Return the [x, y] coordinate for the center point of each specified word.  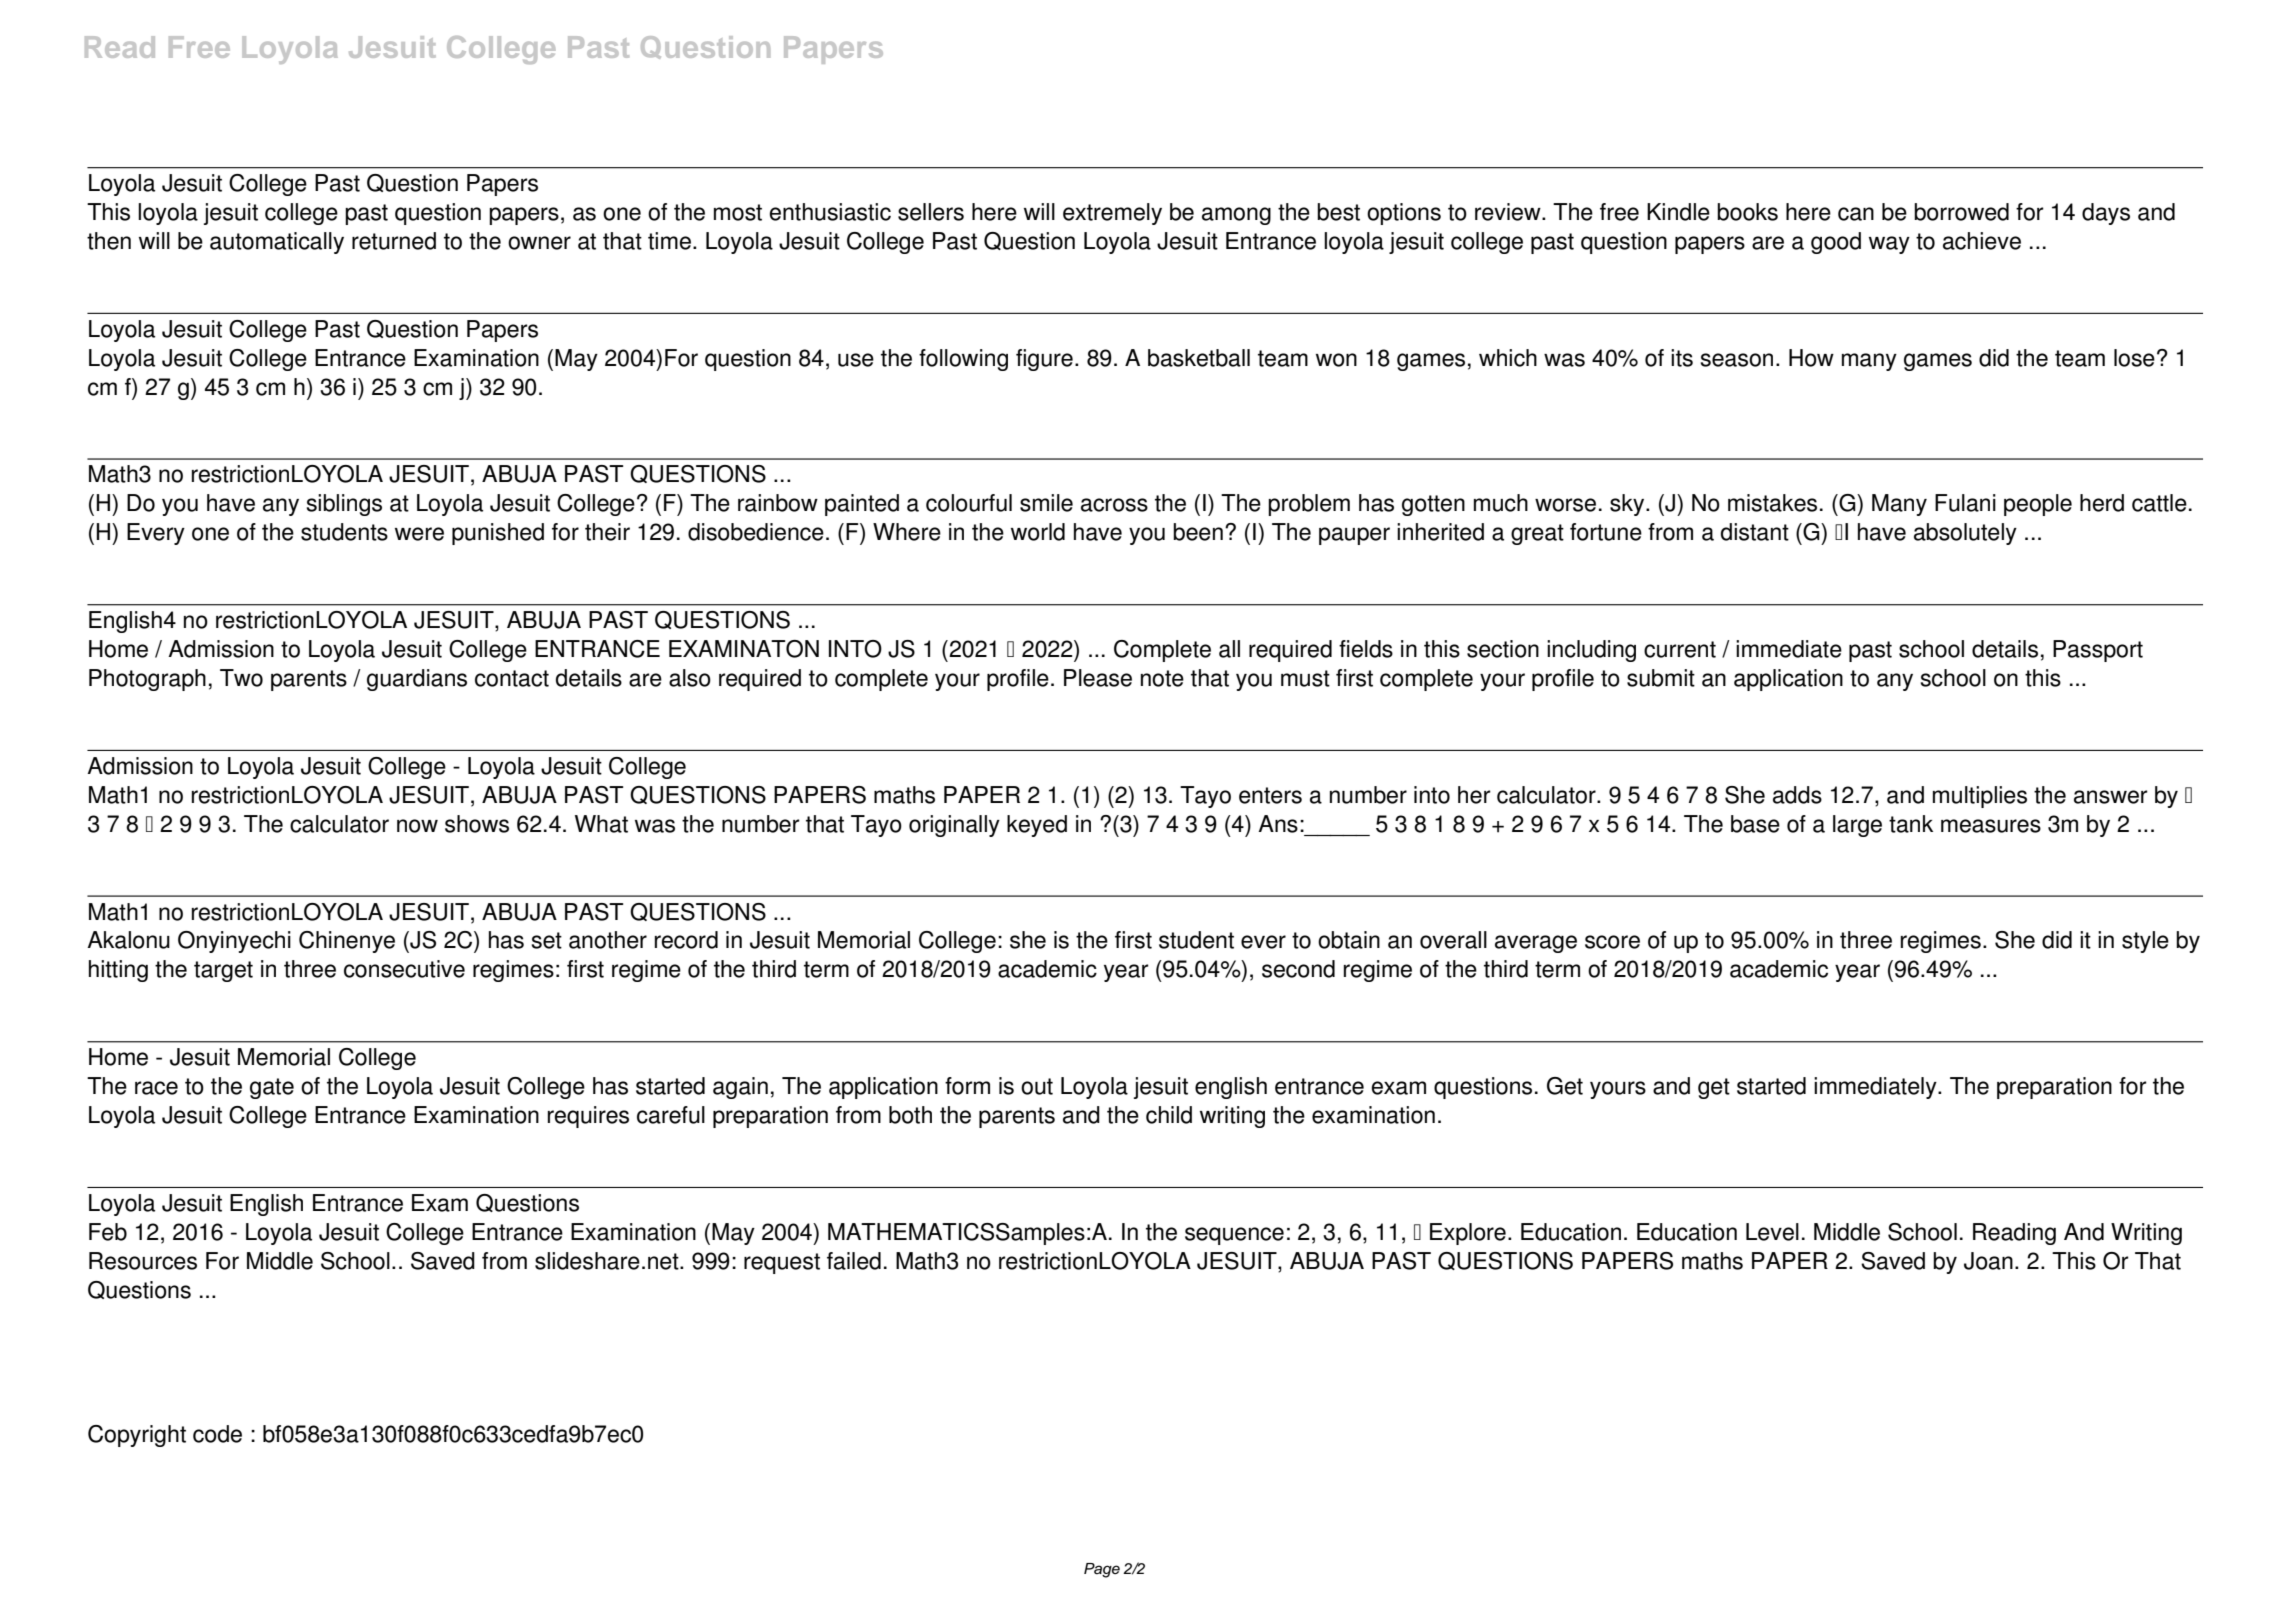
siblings [344, 505]
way [1889, 245]
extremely [1112, 214]
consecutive [404, 969]
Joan [1988, 1261]
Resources [143, 1261]
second [1298, 969]
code [217, 1434]
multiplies [1980, 797]
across [1114, 505]
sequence [1234, 1236]
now [417, 826]
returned [394, 241]
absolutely [1965, 534]
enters [1270, 795]
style [2145, 942]
